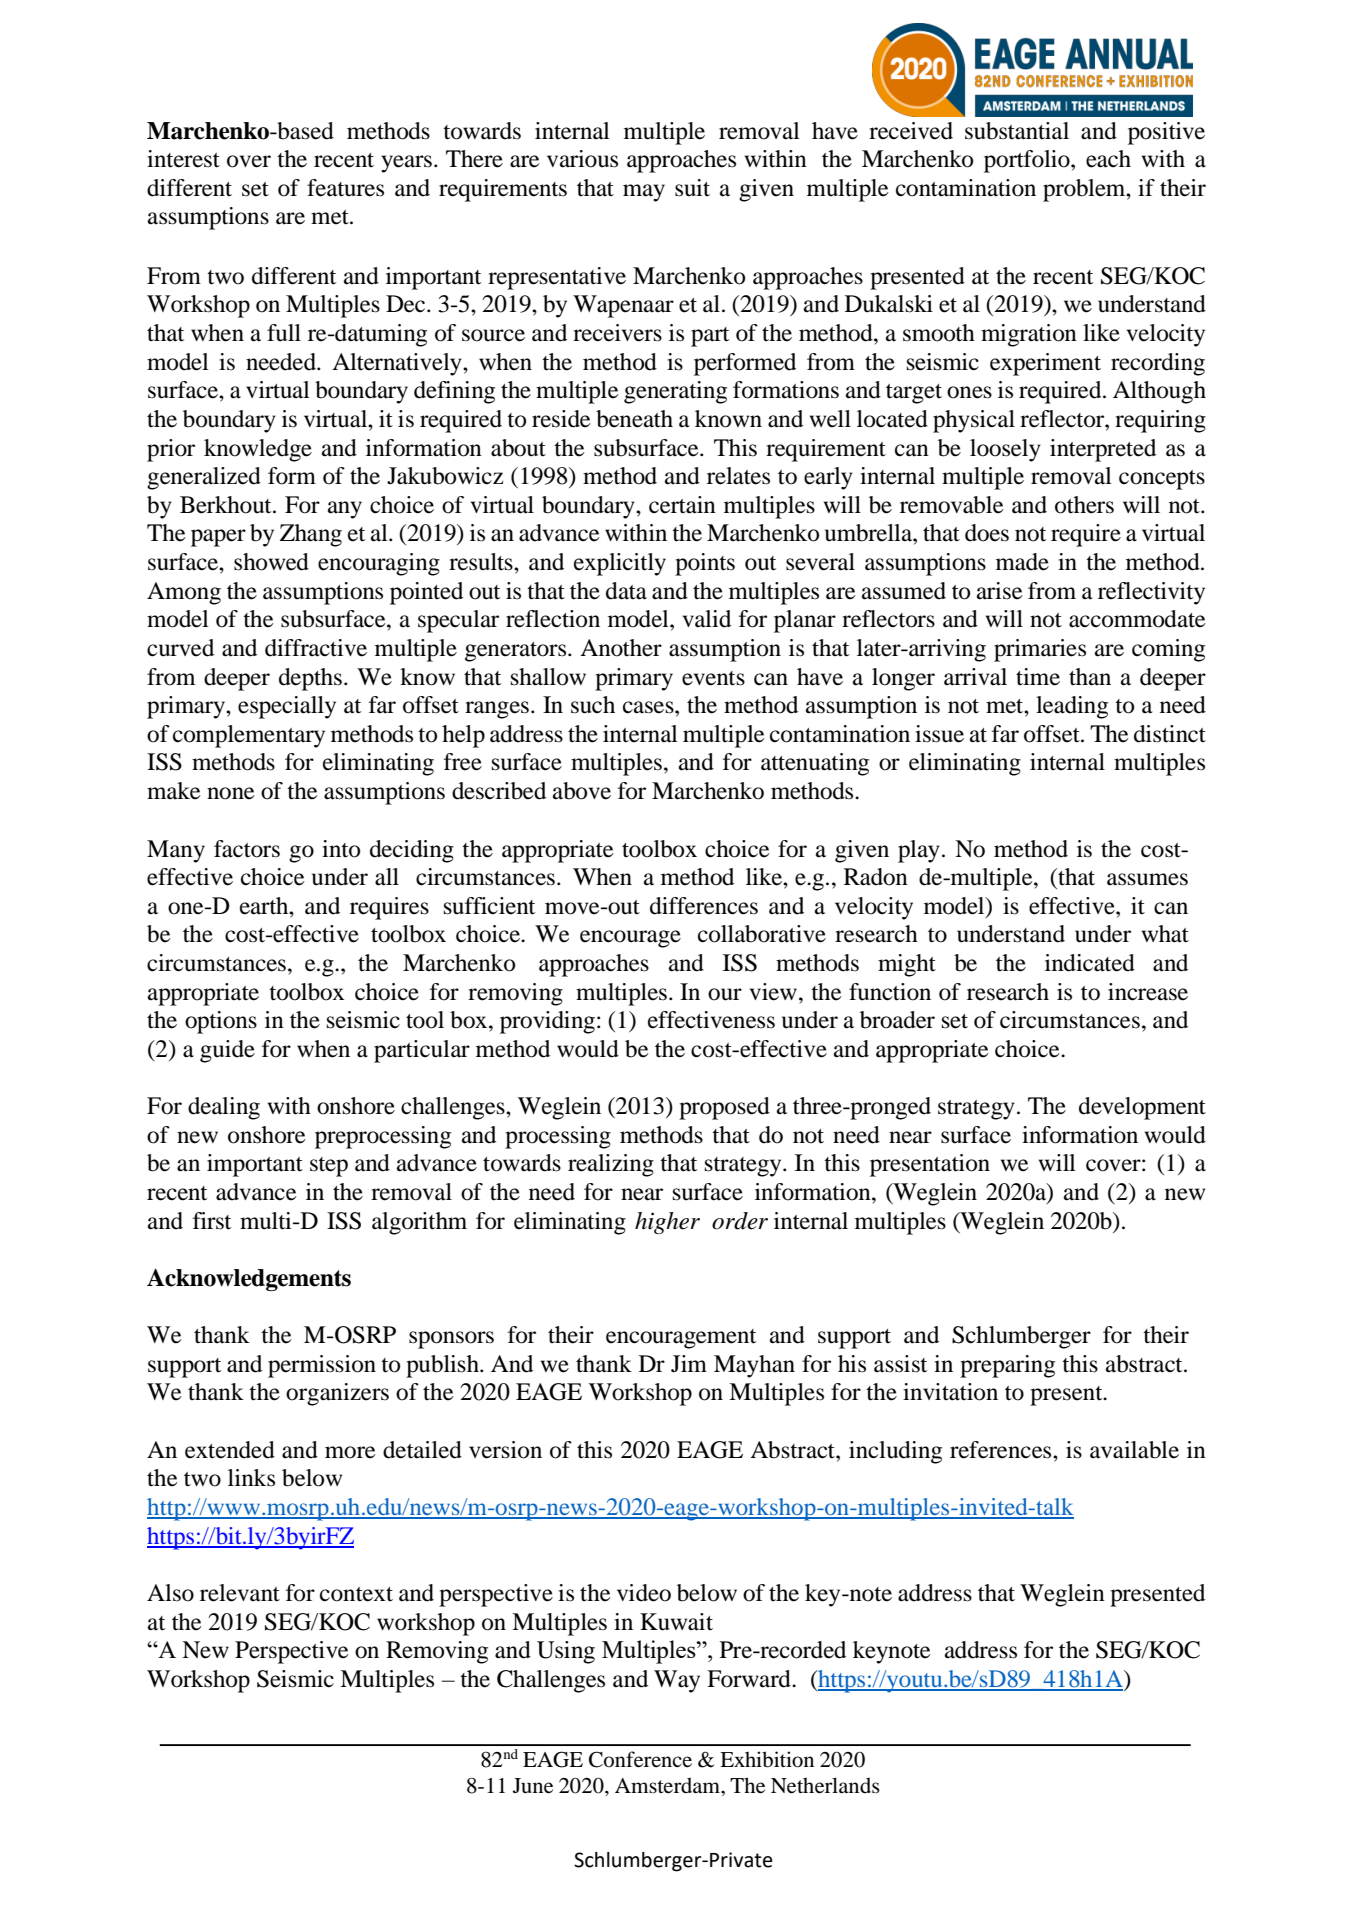  What do you see at coordinates (287, 707) in the document?
I see `especially` at bounding box center [287, 707].
